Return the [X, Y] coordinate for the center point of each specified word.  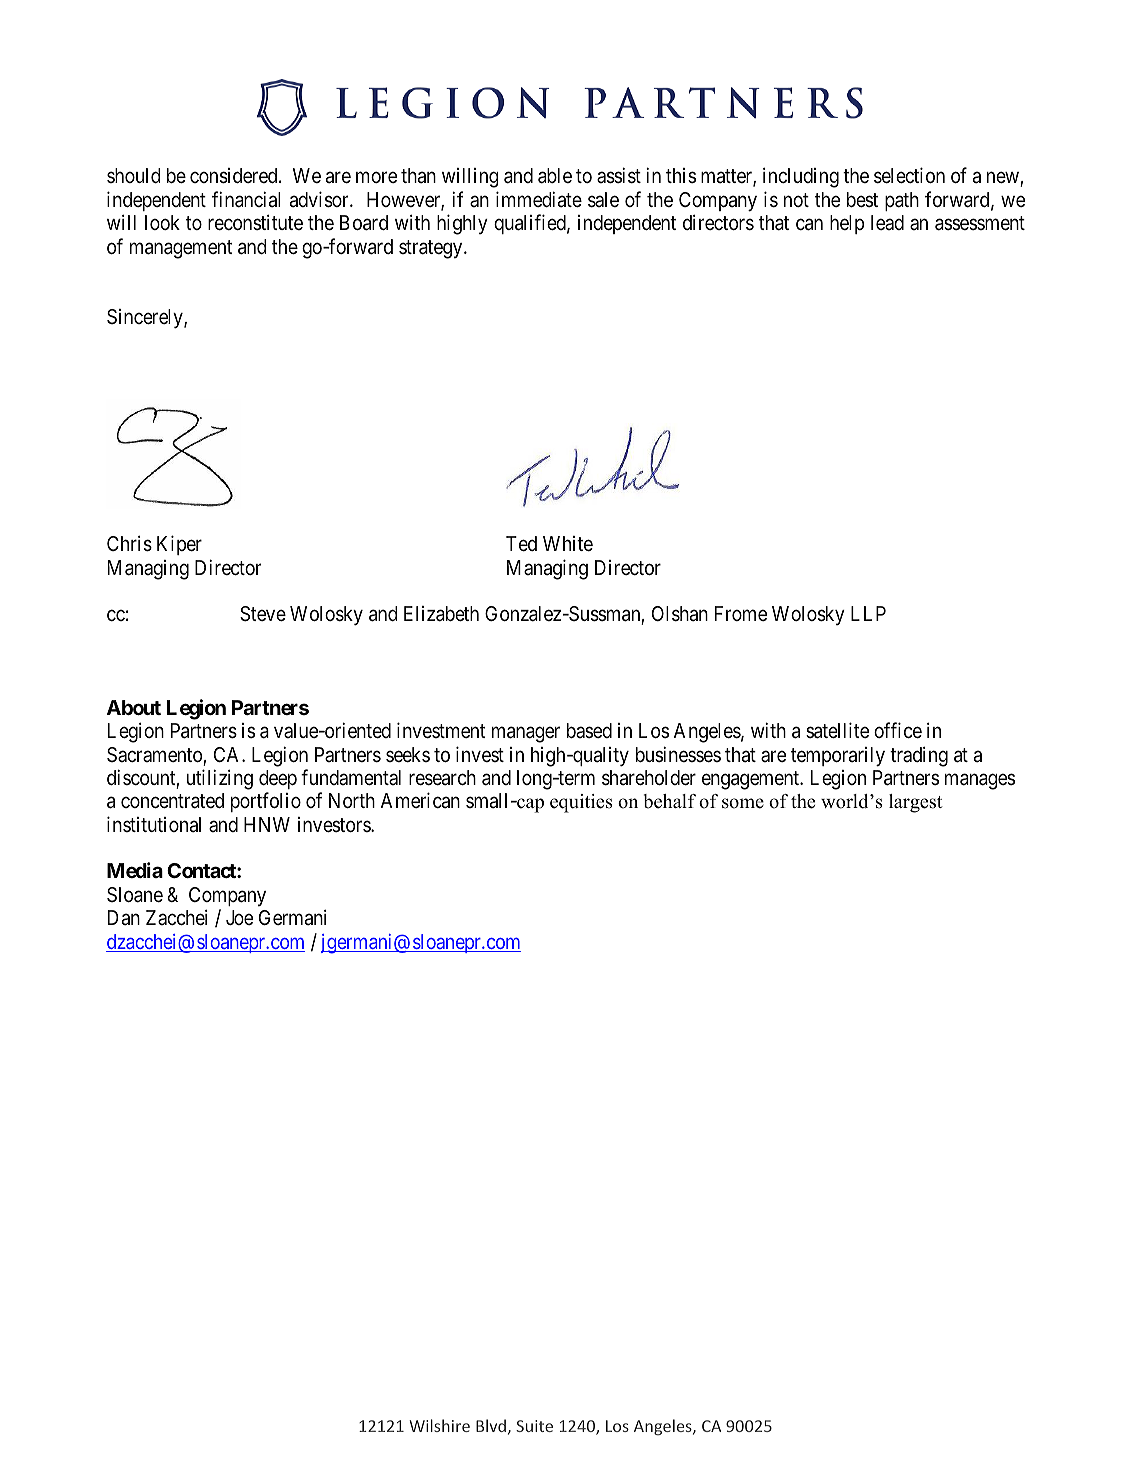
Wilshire [439, 1425]
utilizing [220, 779]
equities [581, 803]
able [555, 176]
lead [887, 222]
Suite [534, 1426]
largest [916, 803]
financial [246, 199]
